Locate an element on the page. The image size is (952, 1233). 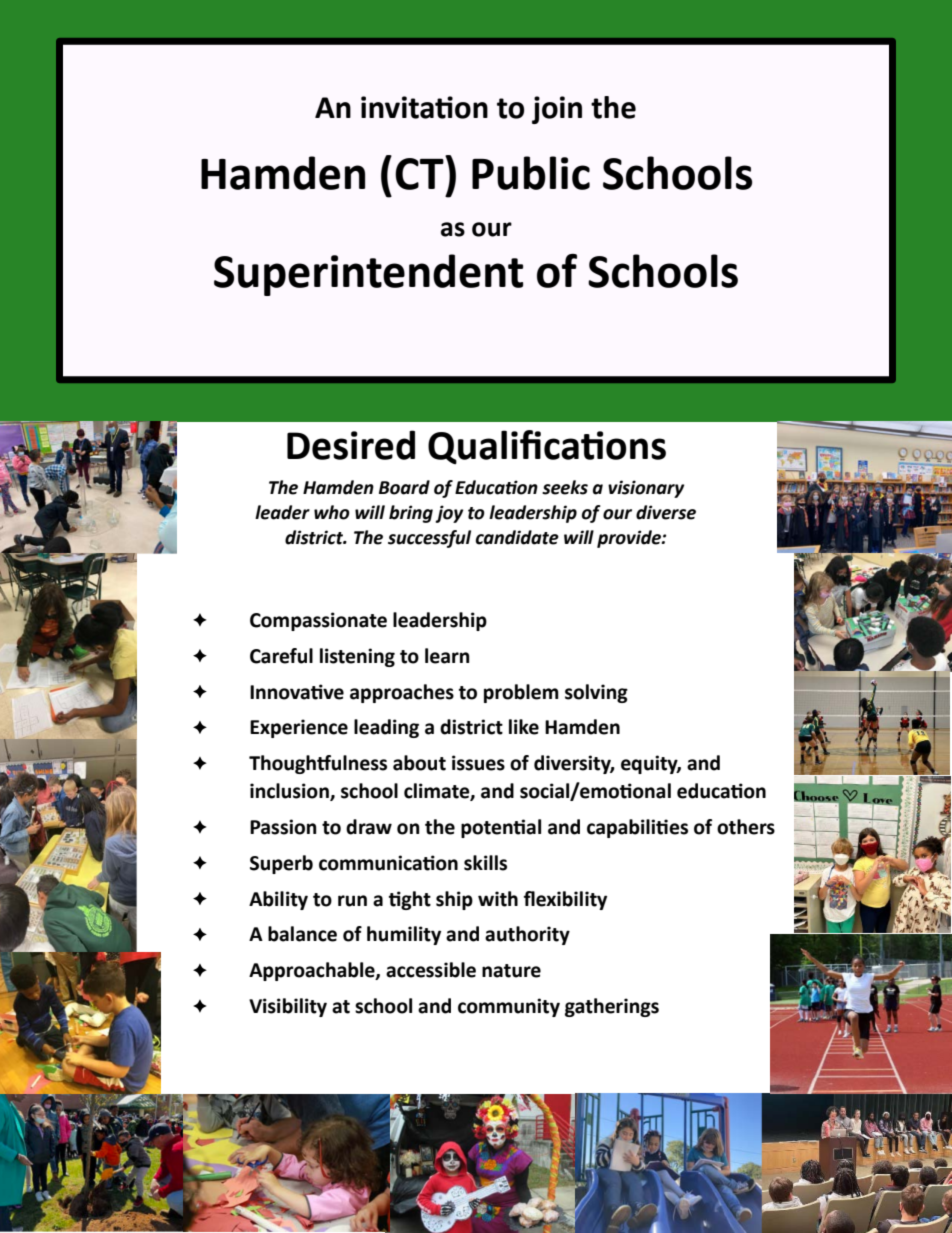
Superintendent is located at coordinates (368, 275).
